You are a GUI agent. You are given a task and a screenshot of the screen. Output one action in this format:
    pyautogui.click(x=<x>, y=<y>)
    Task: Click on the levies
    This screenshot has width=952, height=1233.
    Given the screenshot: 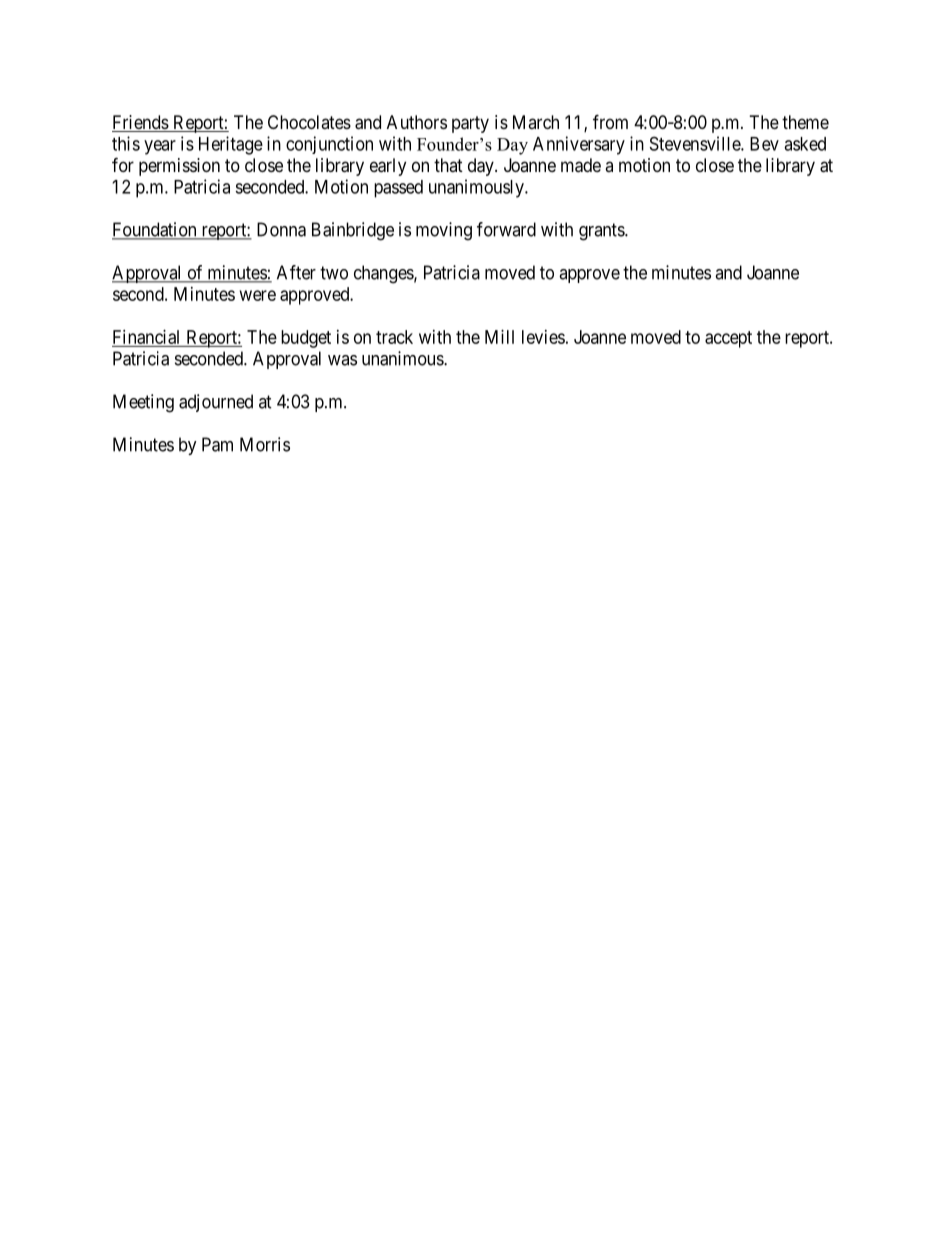 What is the action you would take?
    pyautogui.click(x=543, y=337)
